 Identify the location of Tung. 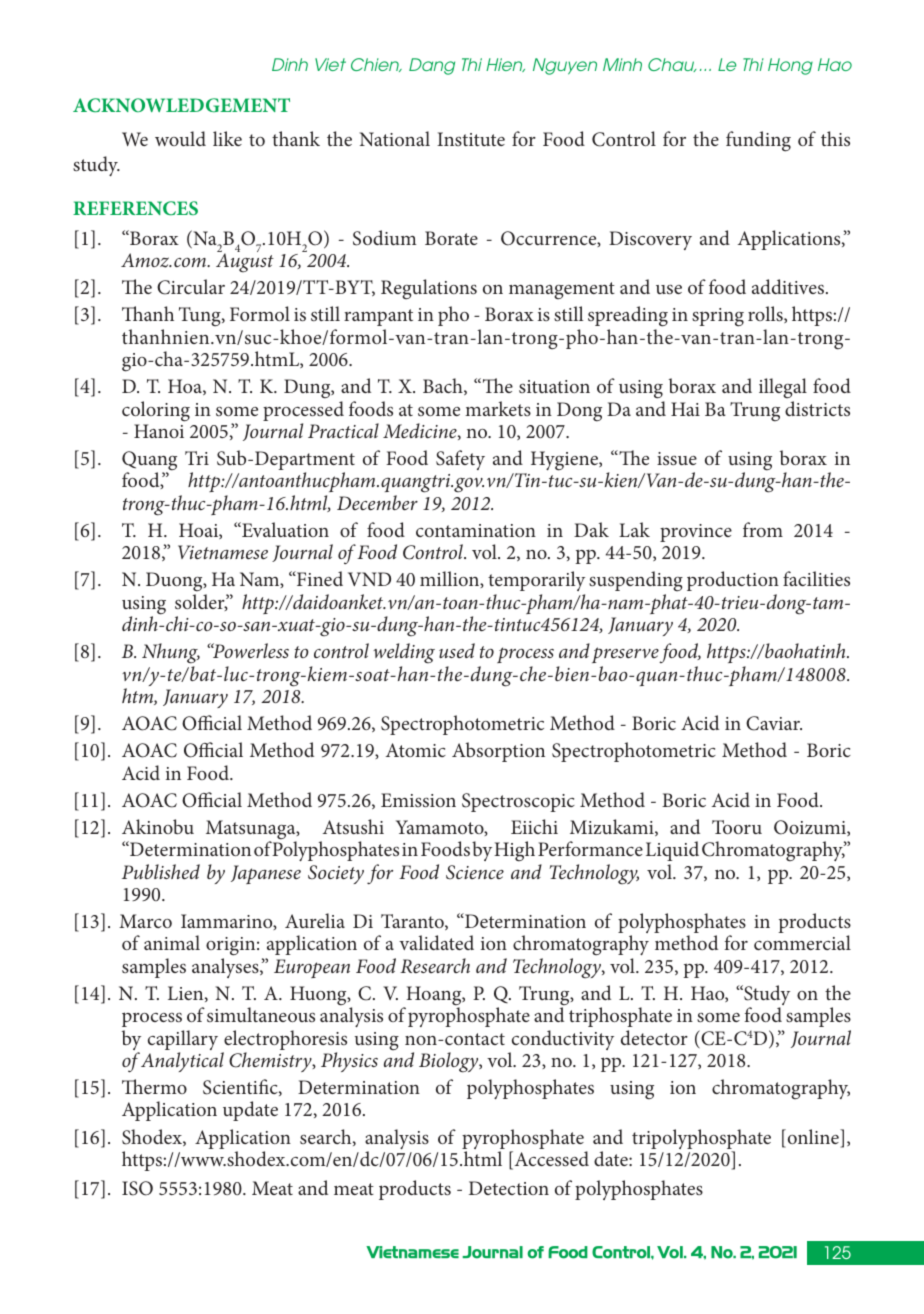
(201, 316).
